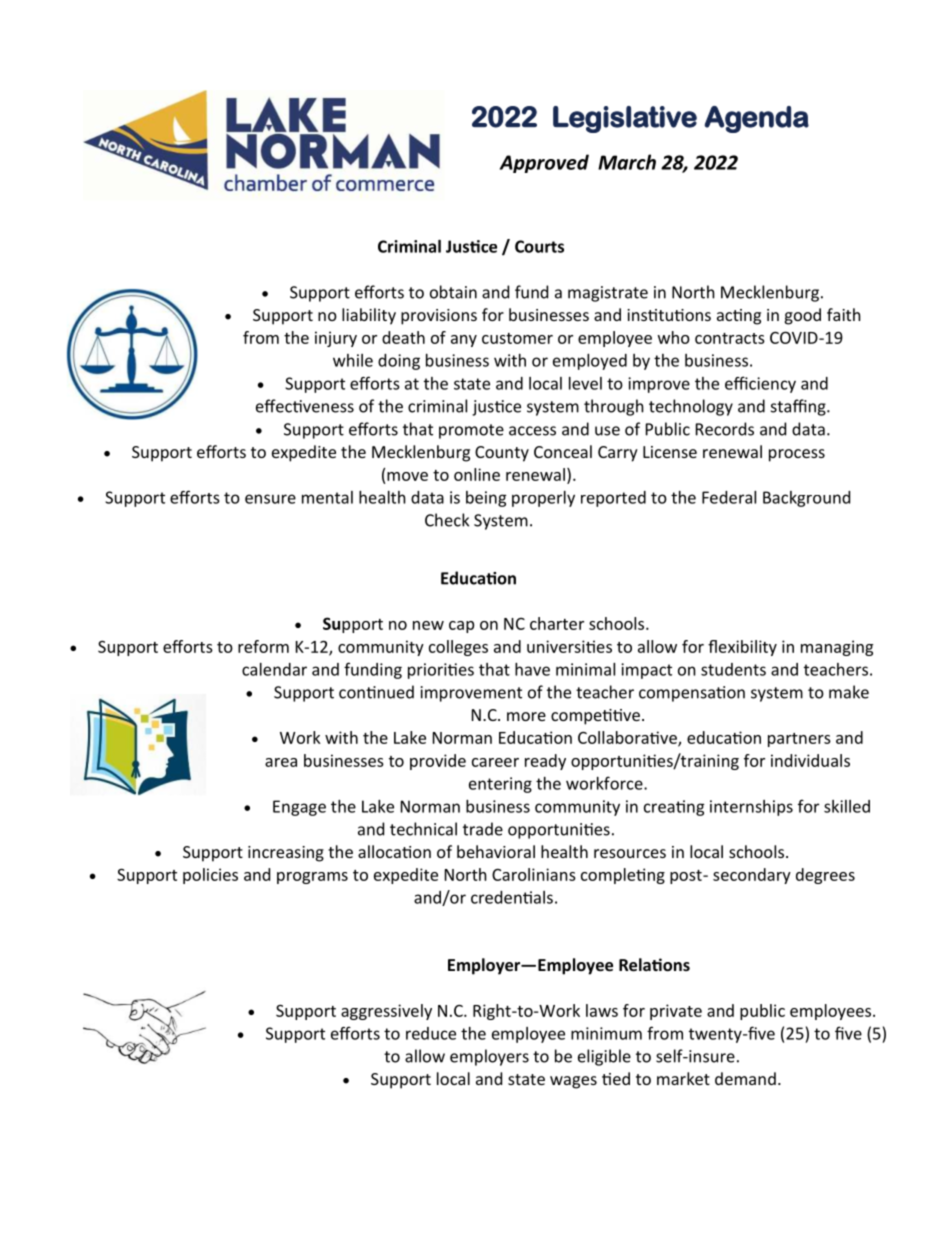  Describe the element at coordinates (305, 406) in the image. I see `effectiveness` at that location.
